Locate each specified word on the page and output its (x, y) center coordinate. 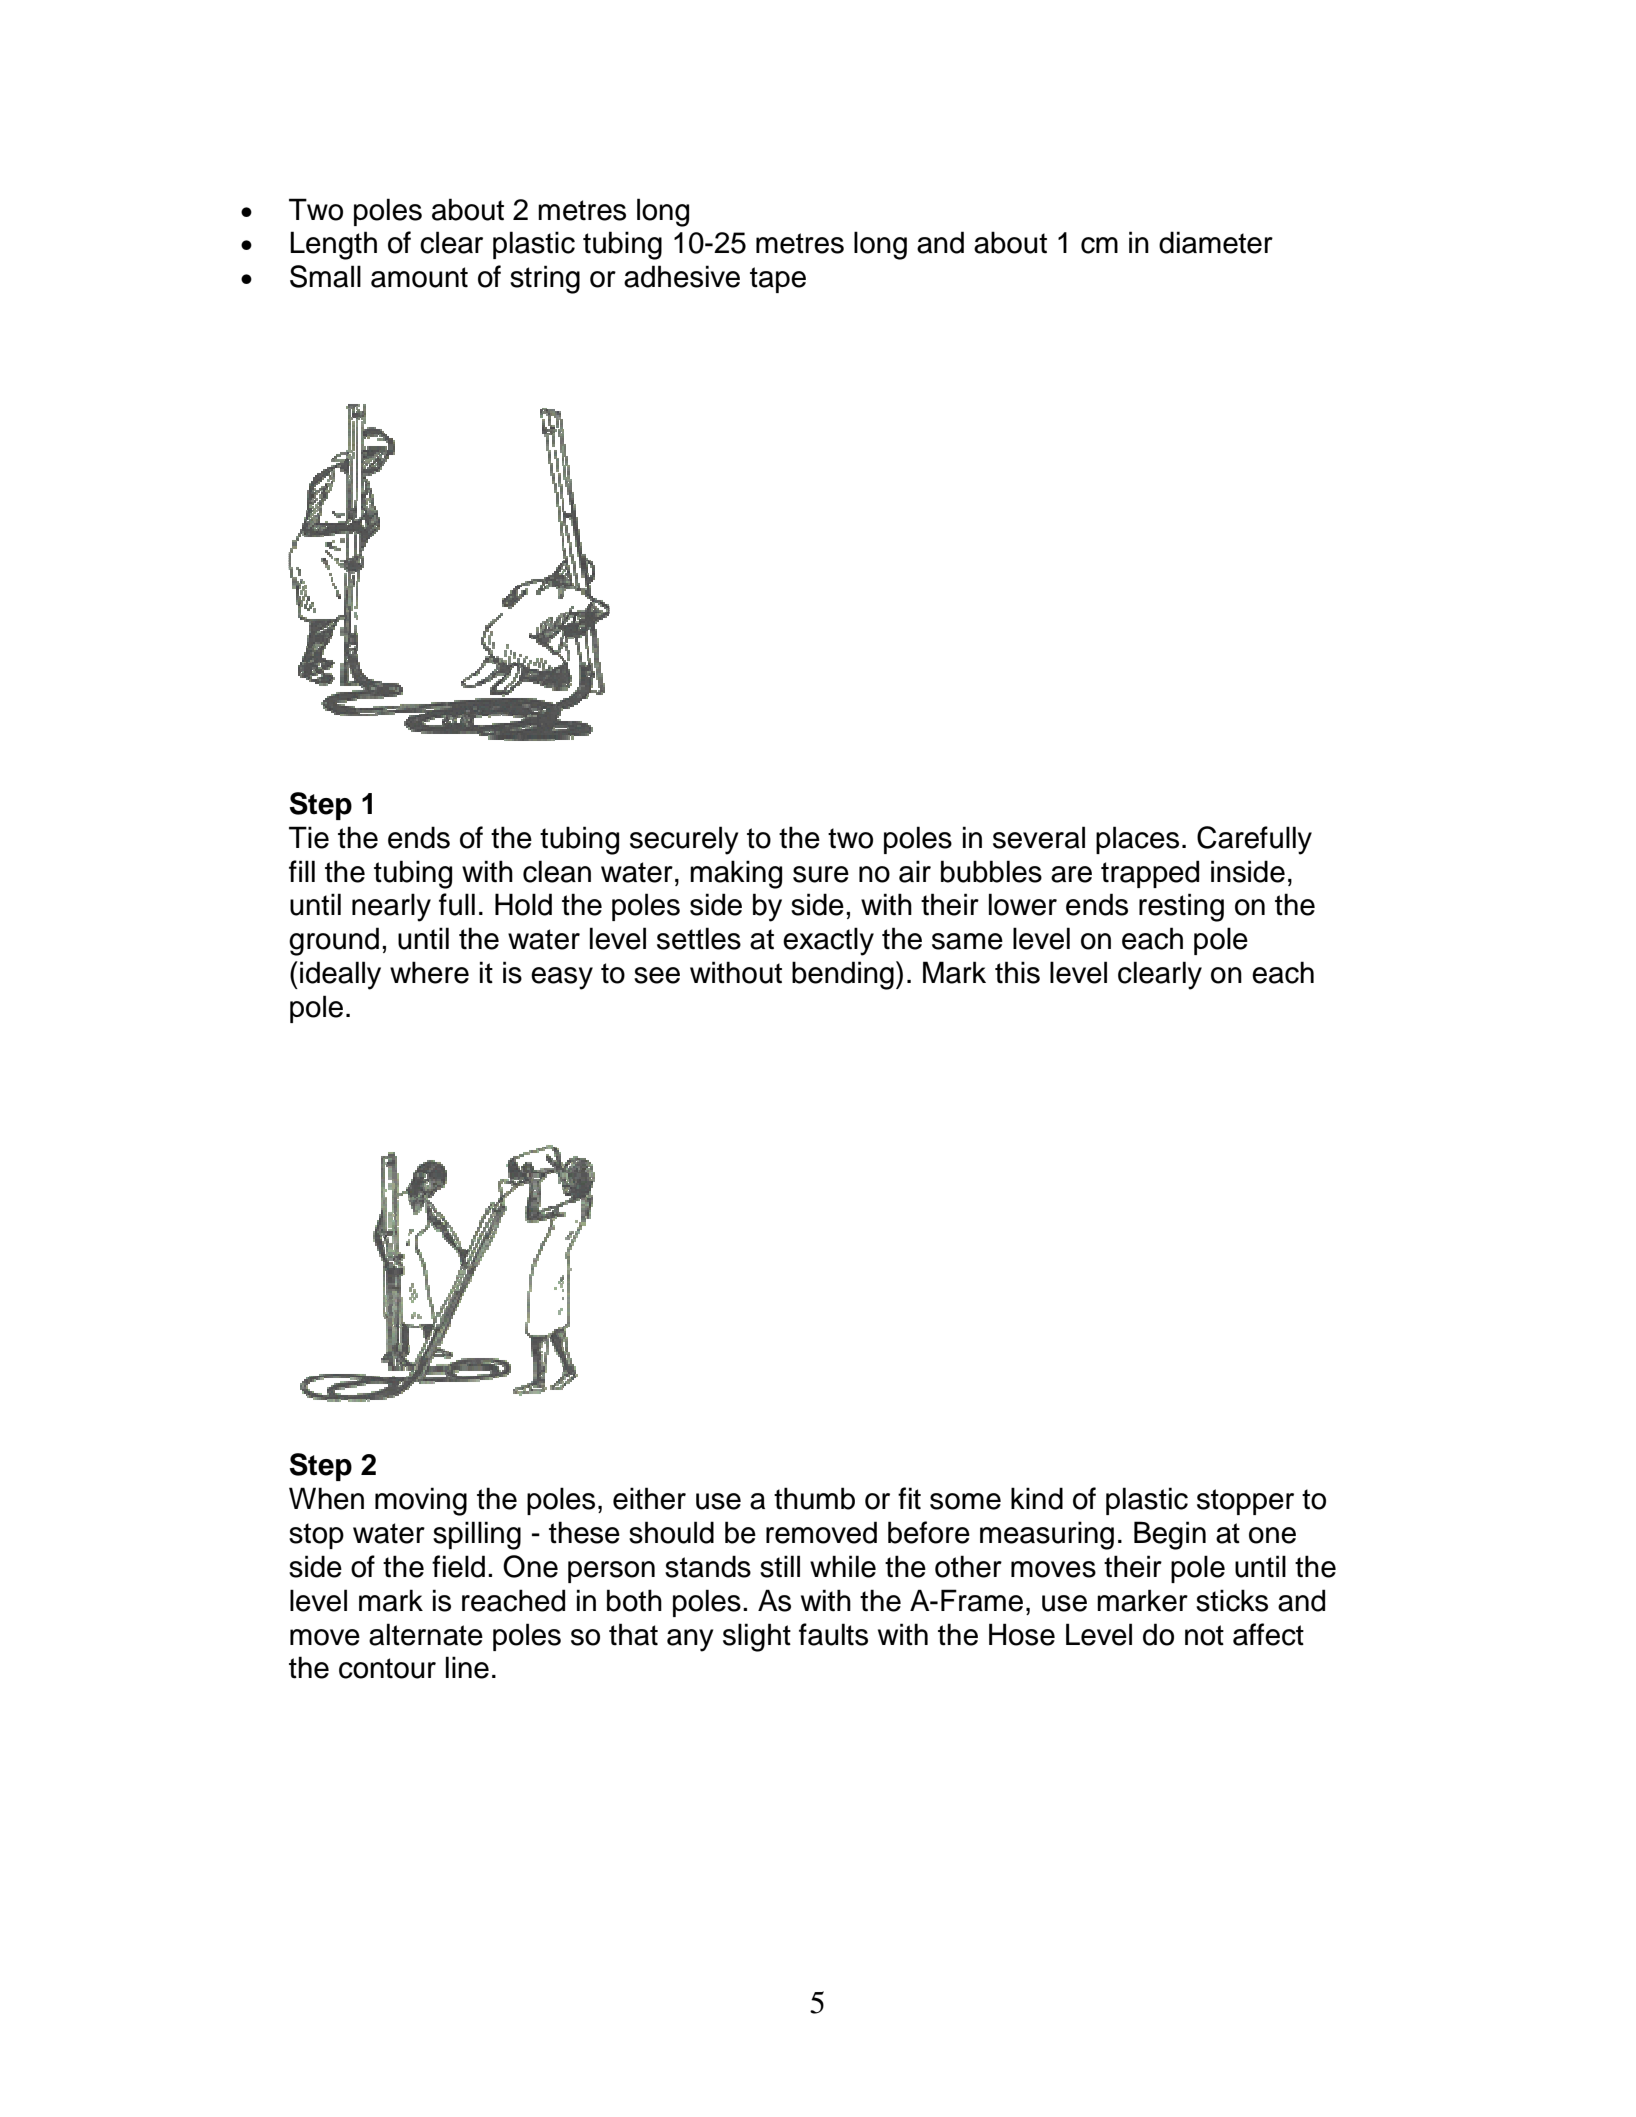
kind (1037, 1498)
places (1137, 840)
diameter (1216, 242)
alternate (426, 1634)
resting (1181, 907)
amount (419, 277)
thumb (814, 1498)
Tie (309, 837)
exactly (828, 941)
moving (421, 1501)
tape (778, 280)
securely (684, 840)
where (429, 972)
